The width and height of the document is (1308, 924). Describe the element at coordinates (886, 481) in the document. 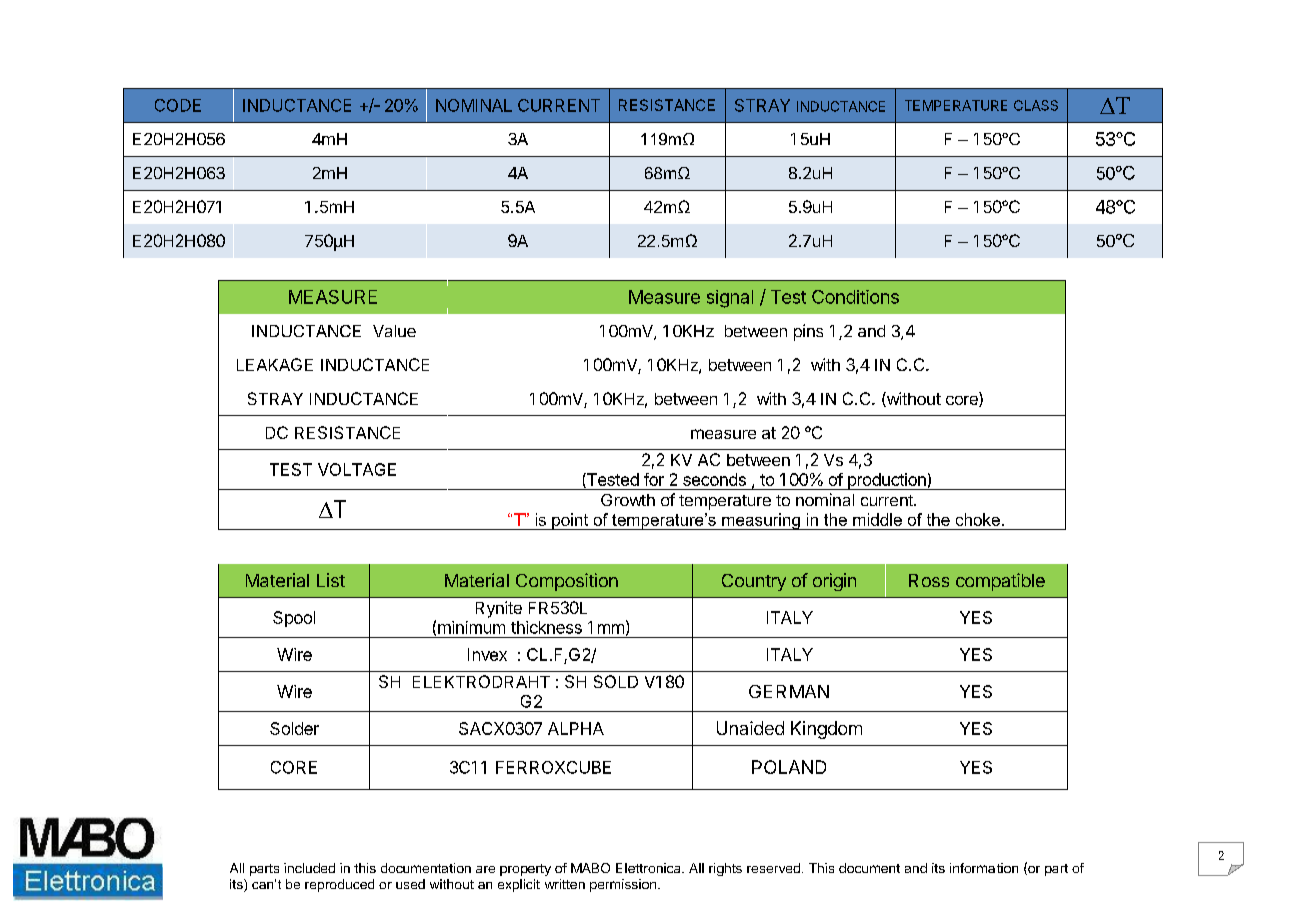

I see `production` at that location.
